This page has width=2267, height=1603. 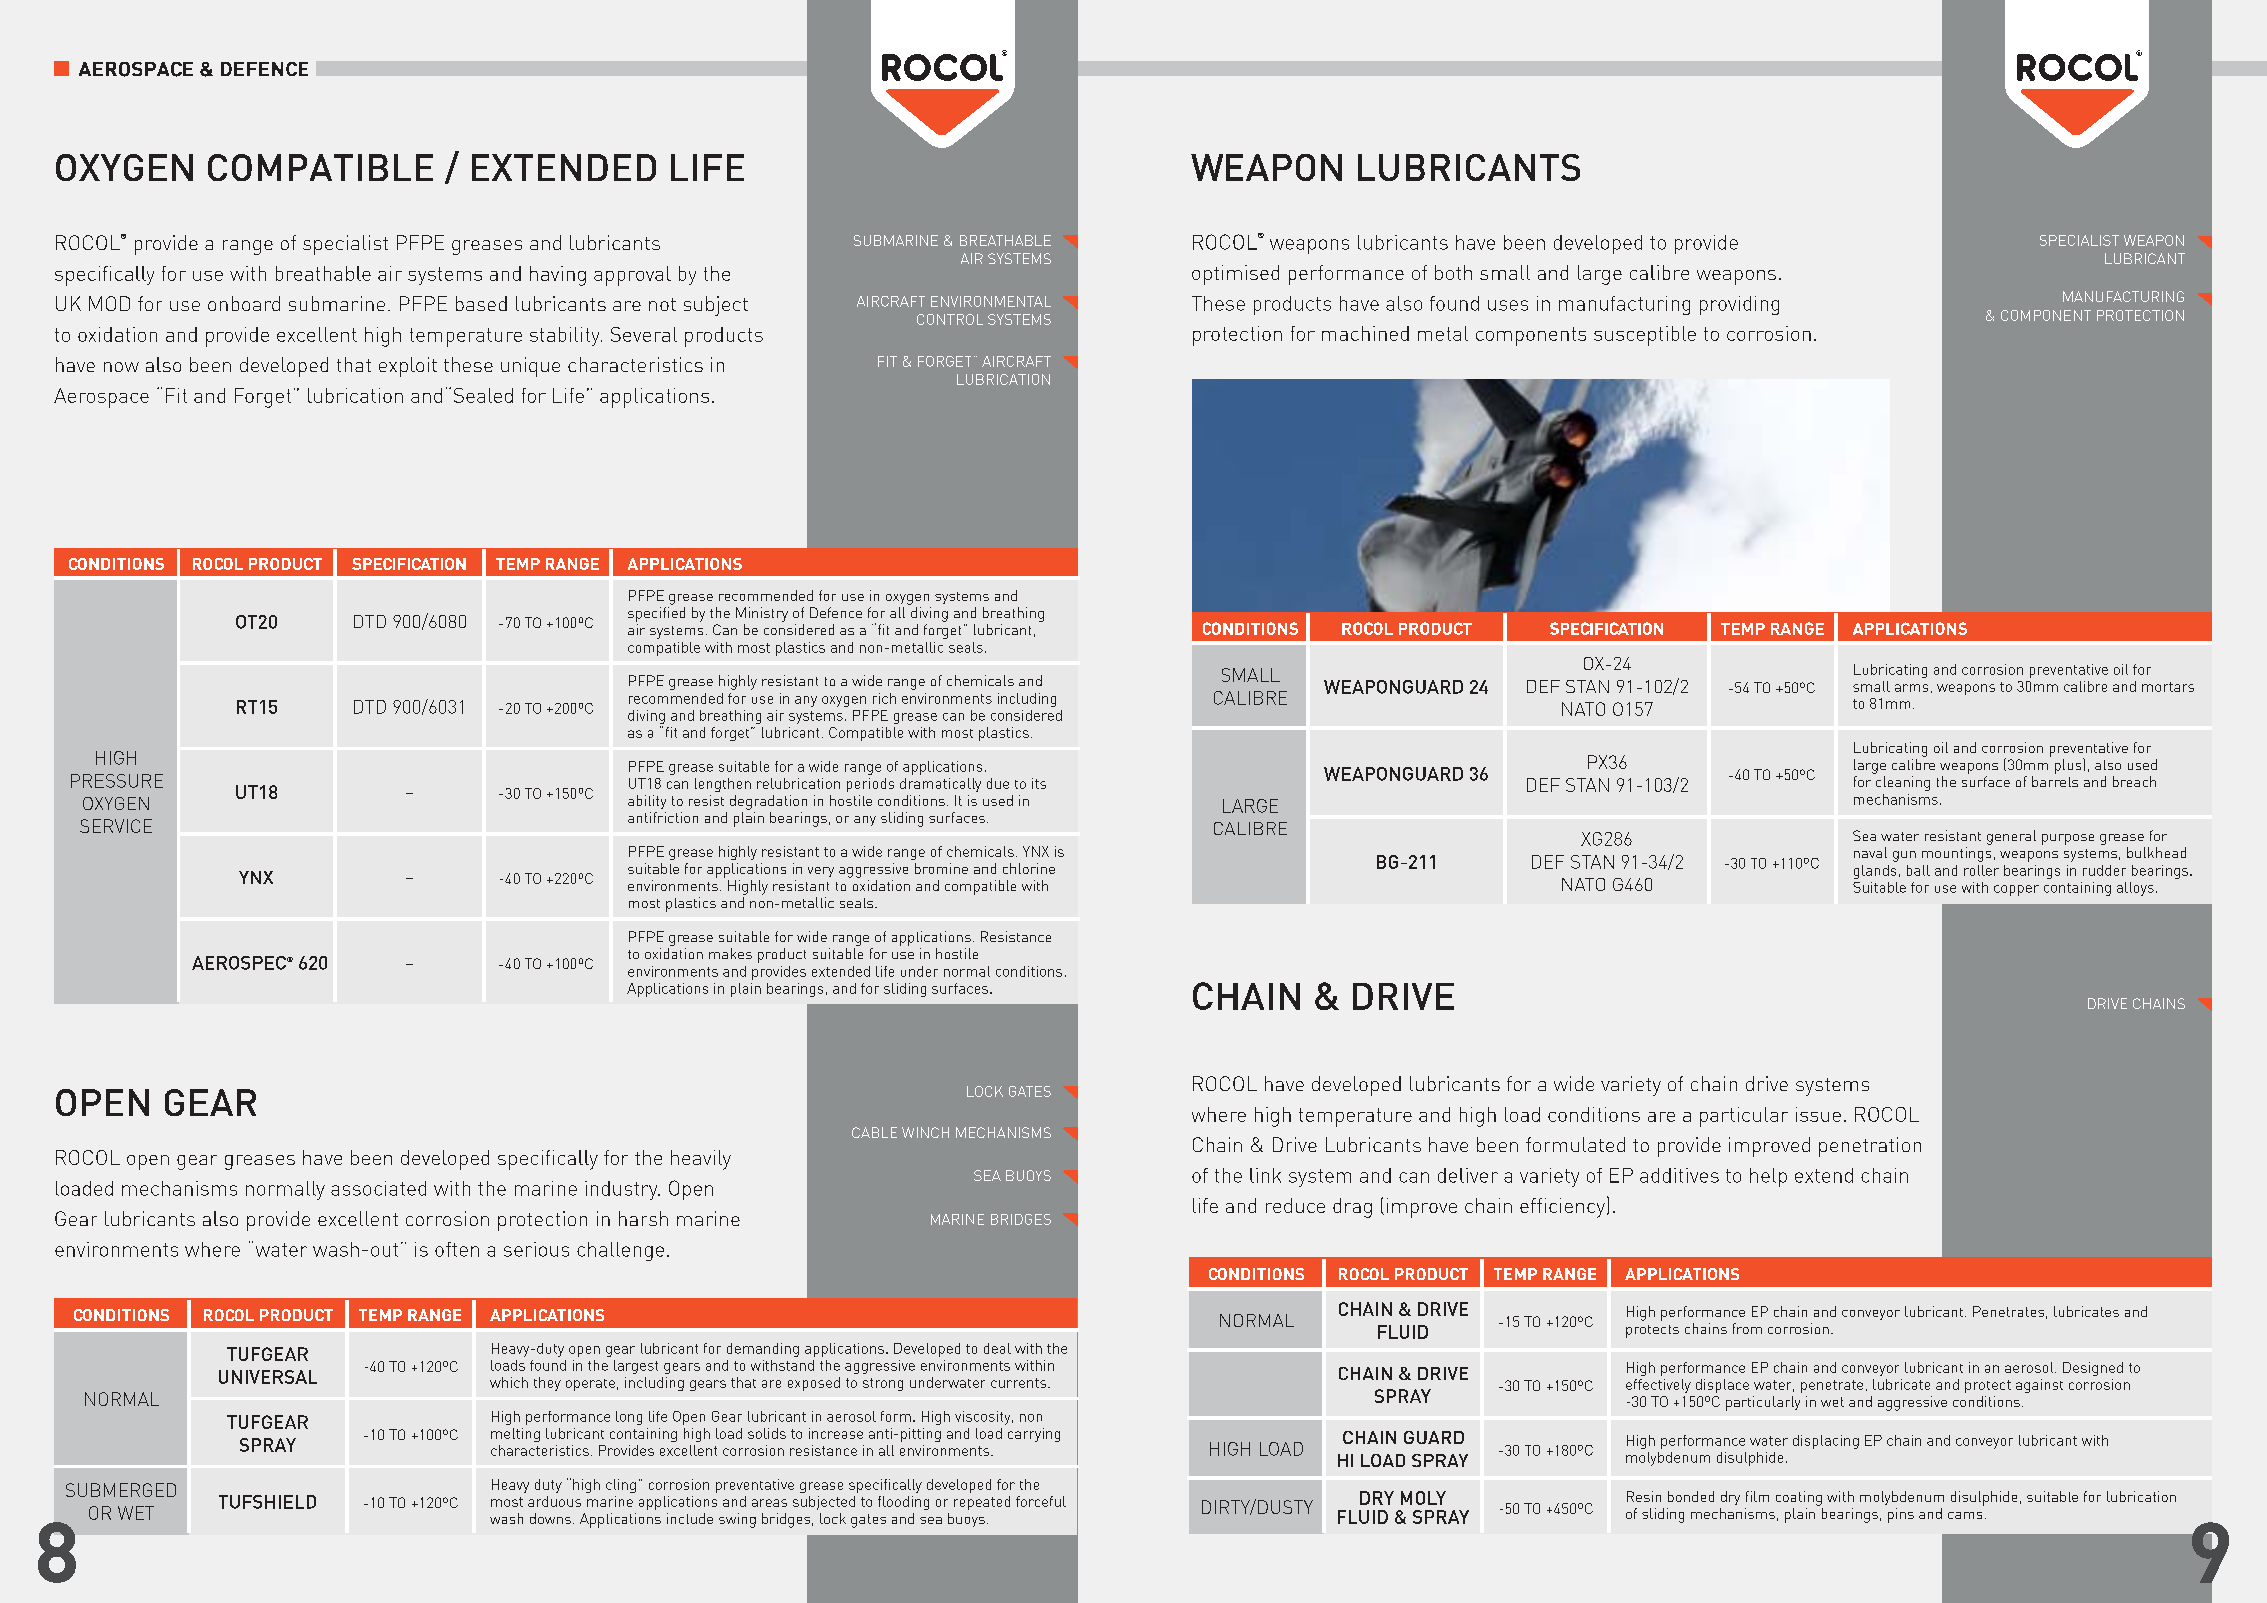 I want to click on providing, so click(x=1739, y=305).
